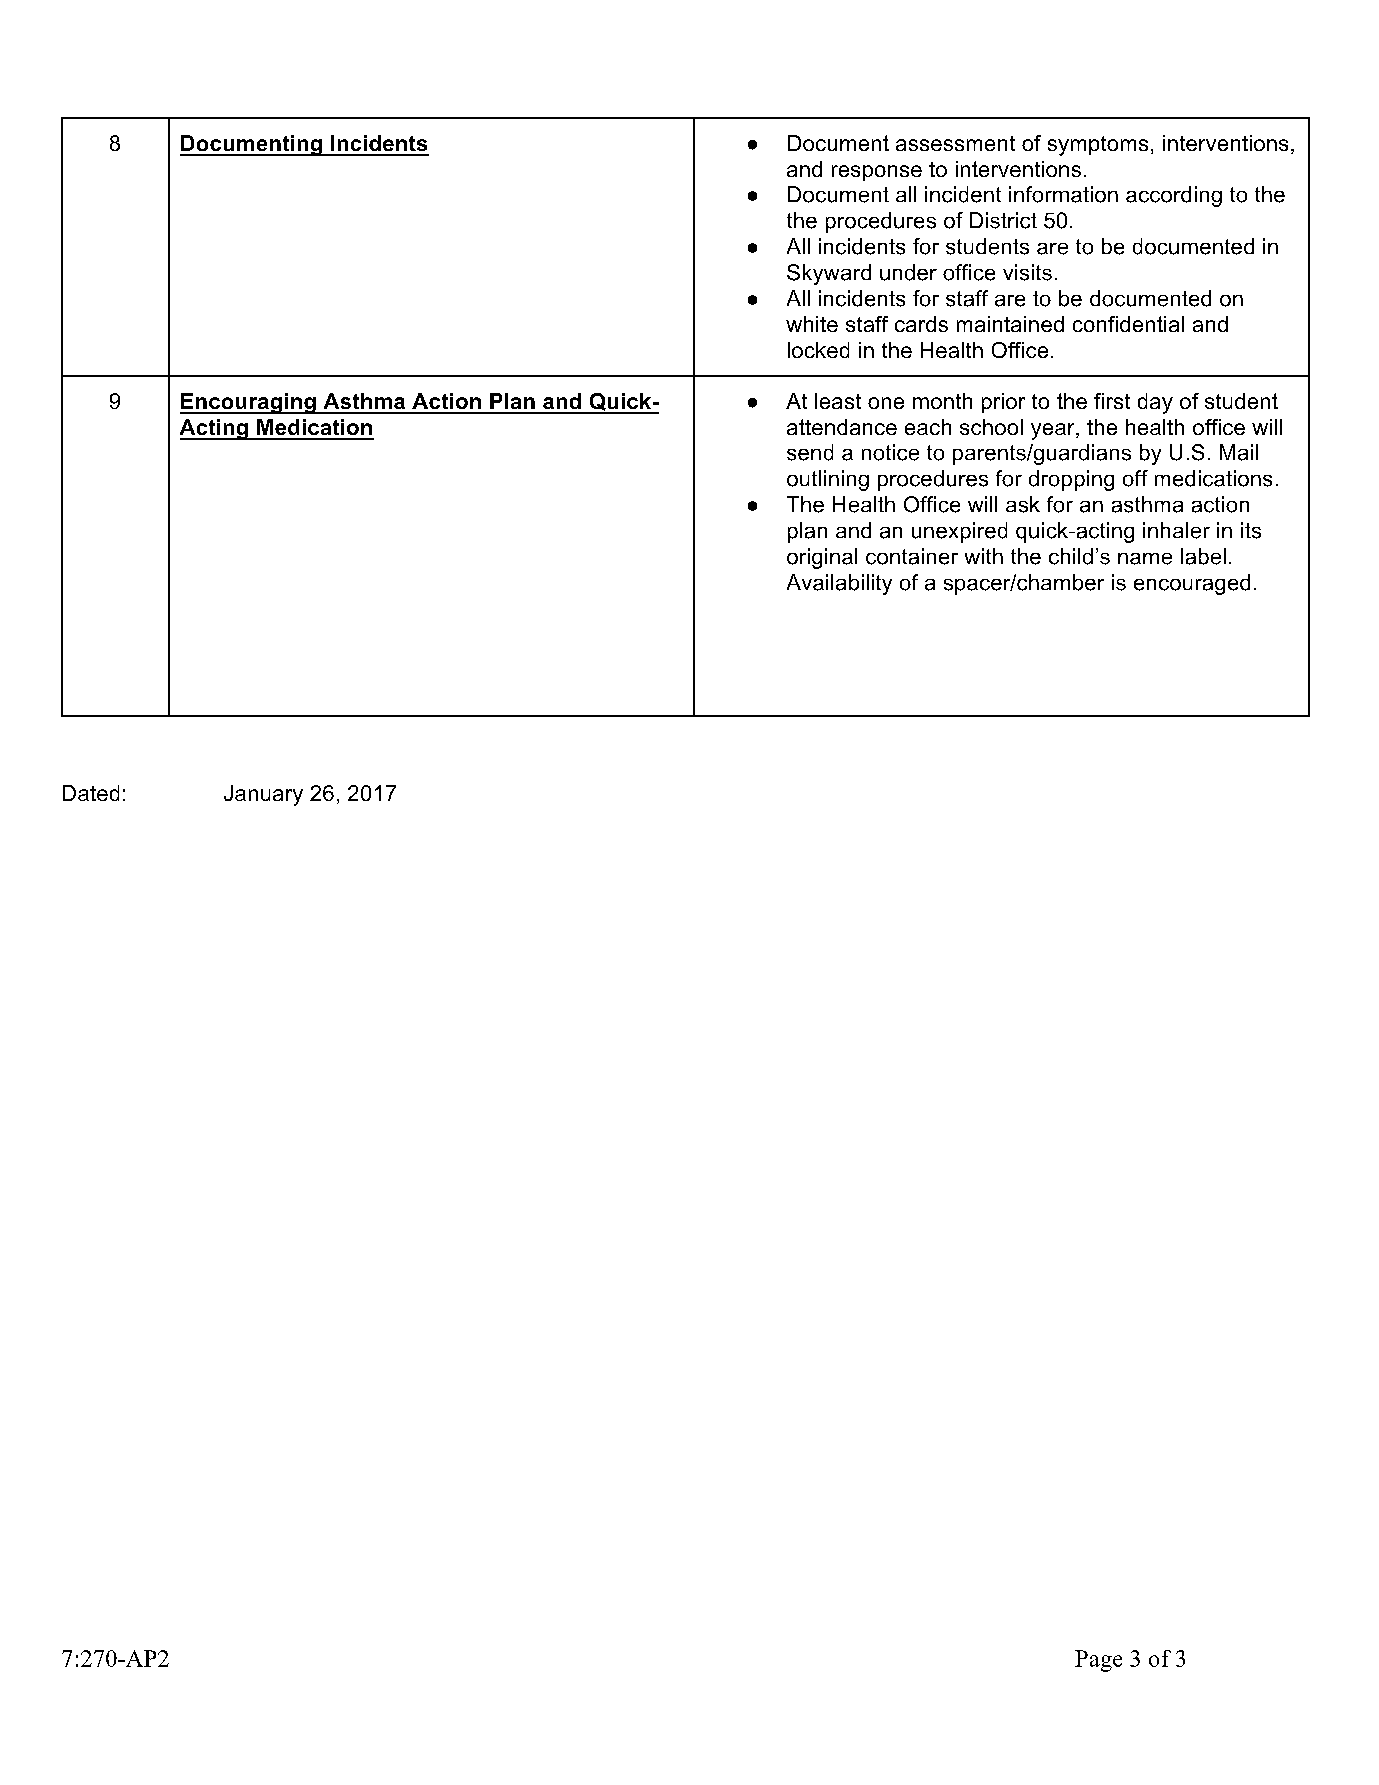 Image resolution: width=1379 pixels, height=1785 pixels. What do you see at coordinates (1192, 584) in the screenshot?
I see `encouraged` at bounding box center [1192, 584].
